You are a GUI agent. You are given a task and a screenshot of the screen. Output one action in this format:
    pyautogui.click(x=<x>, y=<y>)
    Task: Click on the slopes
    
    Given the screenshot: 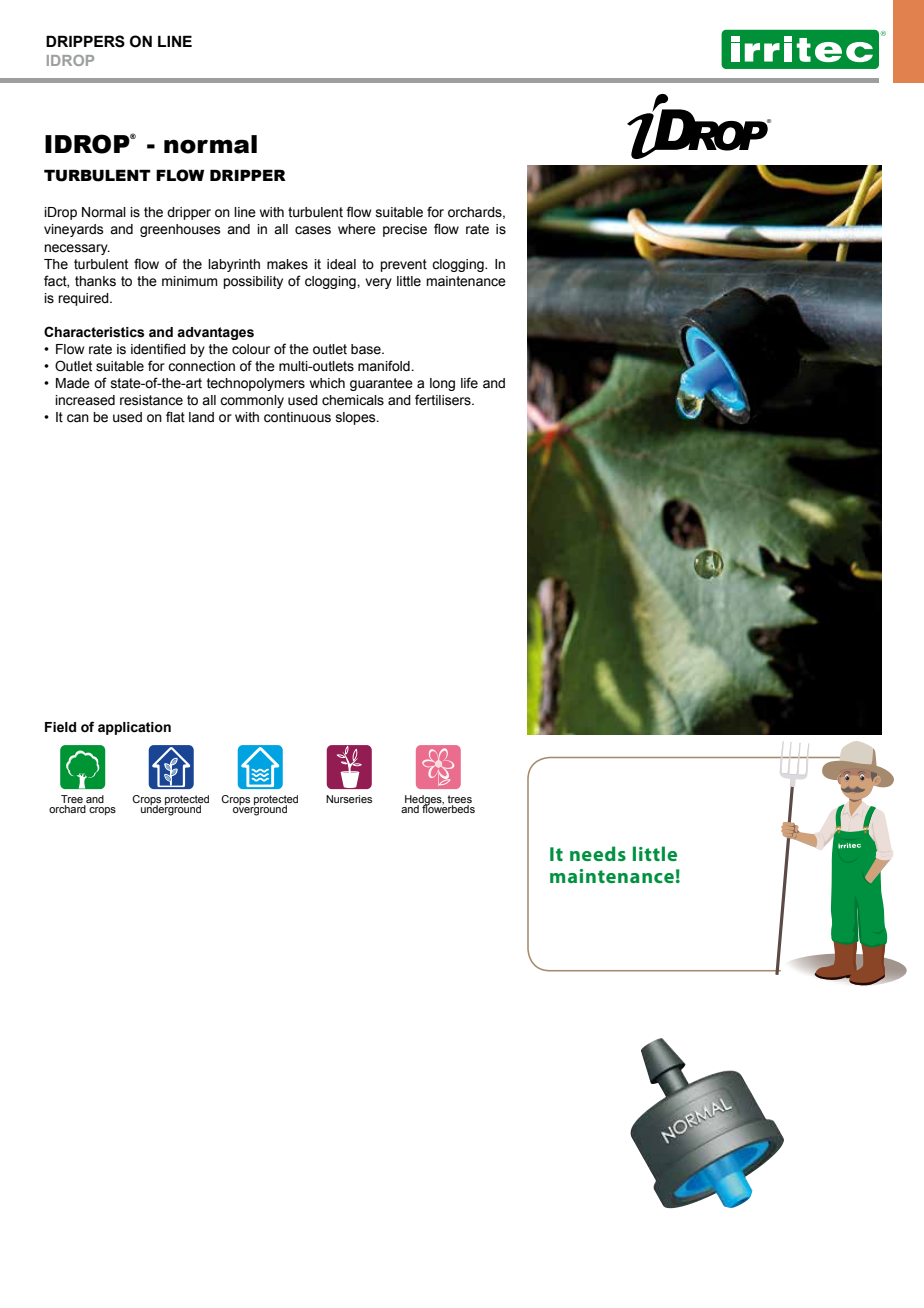 What is the action you would take?
    pyautogui.click(x=357, y=418)
